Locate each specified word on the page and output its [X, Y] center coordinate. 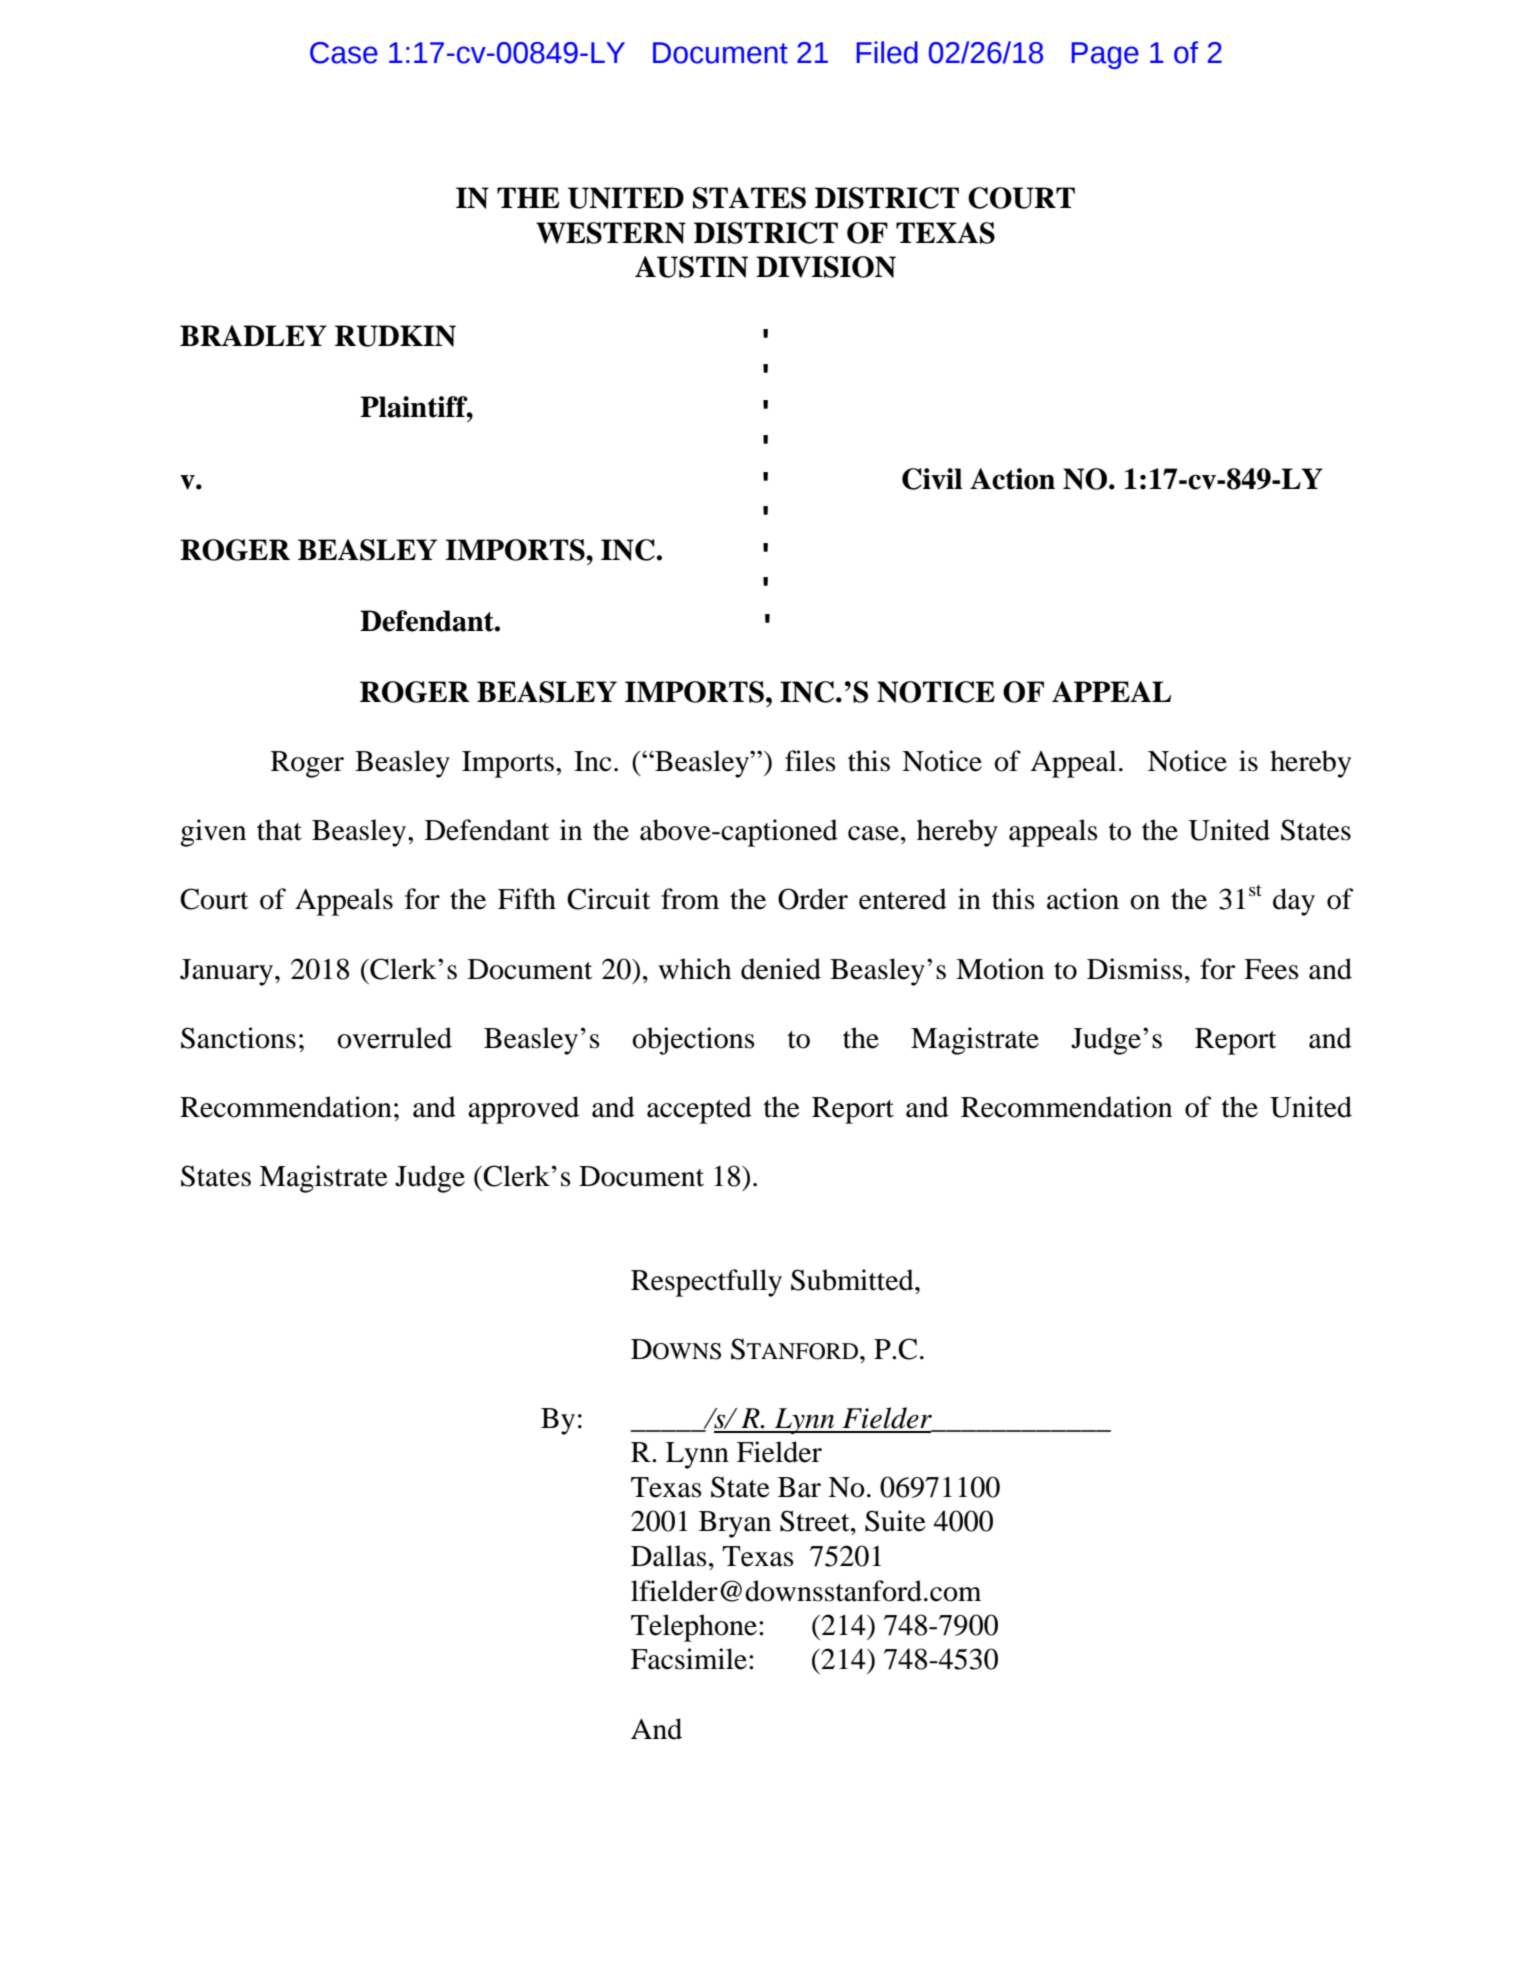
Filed [887, 52]
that [279, 830]
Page [1105, 55]
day [1294, 902]
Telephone [694, 1628]
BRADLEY [253, 335]
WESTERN [611, 233]
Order [813, 899]
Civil [932, 479]
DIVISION [826, 267]
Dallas [669, 1556]
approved [523, 1110]
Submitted [853, 1280]
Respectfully [706, 1283]
